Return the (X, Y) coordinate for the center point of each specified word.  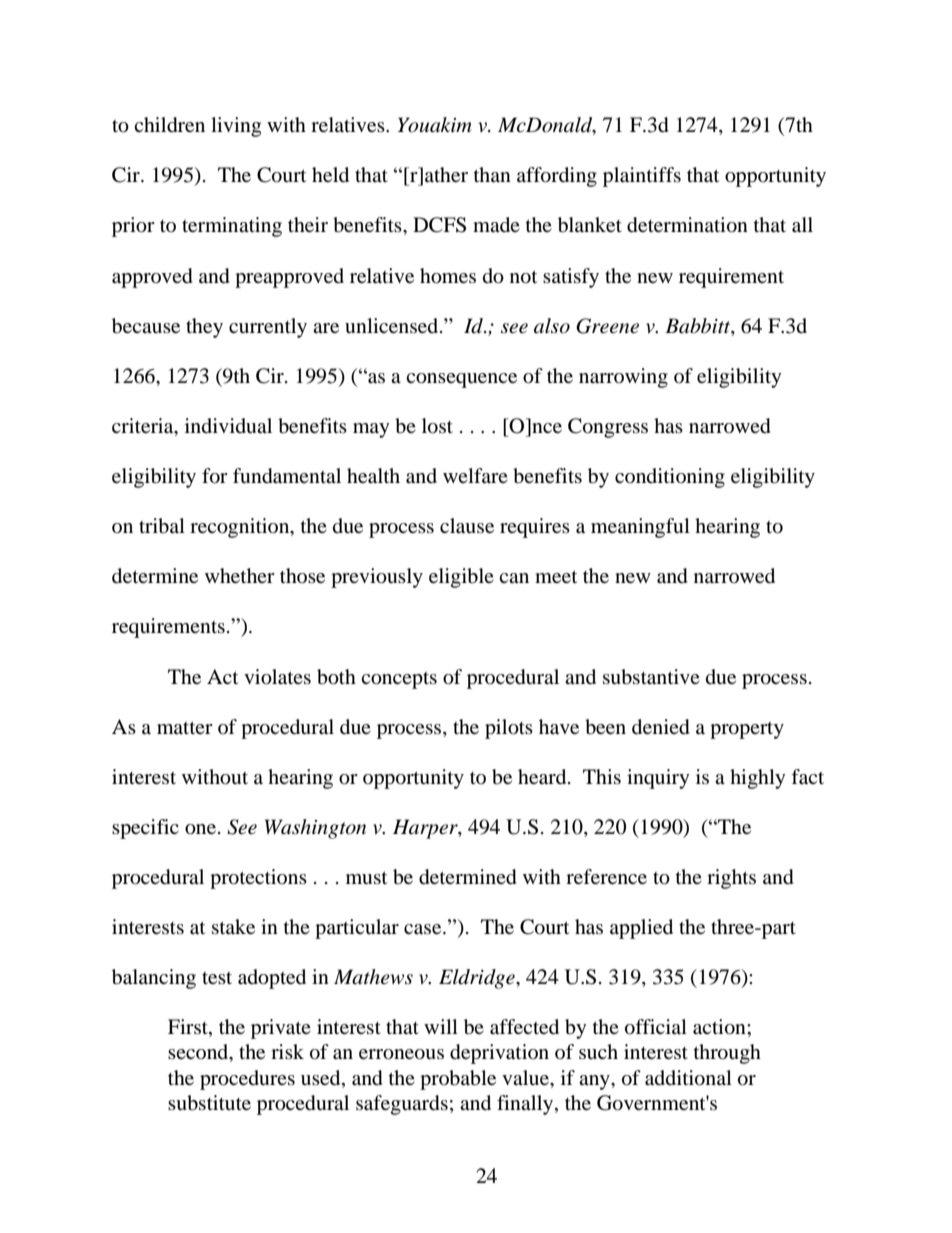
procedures (247, 1080)
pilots (509, 729)
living (236, 127)
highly (758, 779)
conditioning (670, 478)
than (492, 174)
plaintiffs (642, 177)
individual (228, 425)
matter (185, 727)
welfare (475, 475)
